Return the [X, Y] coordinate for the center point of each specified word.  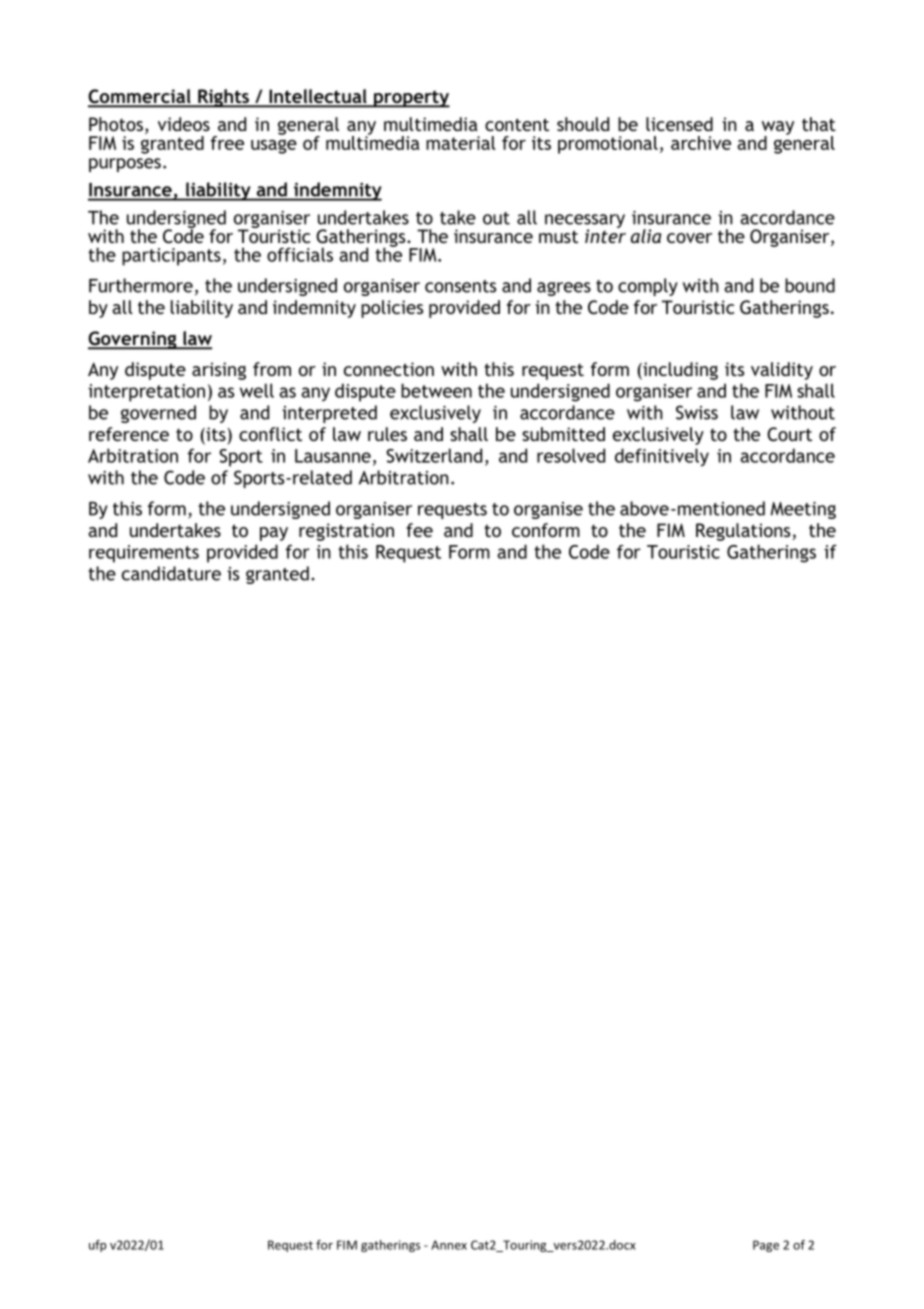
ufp [97, 1246]
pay [274, 534]
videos [184, 124]
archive [701, 143]
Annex [449, 1245]
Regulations [743, 532]
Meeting [803, 510]
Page [766, 1246]
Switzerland [434, 455]
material [461, 143]
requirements [144, 554]
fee [419, 530]
